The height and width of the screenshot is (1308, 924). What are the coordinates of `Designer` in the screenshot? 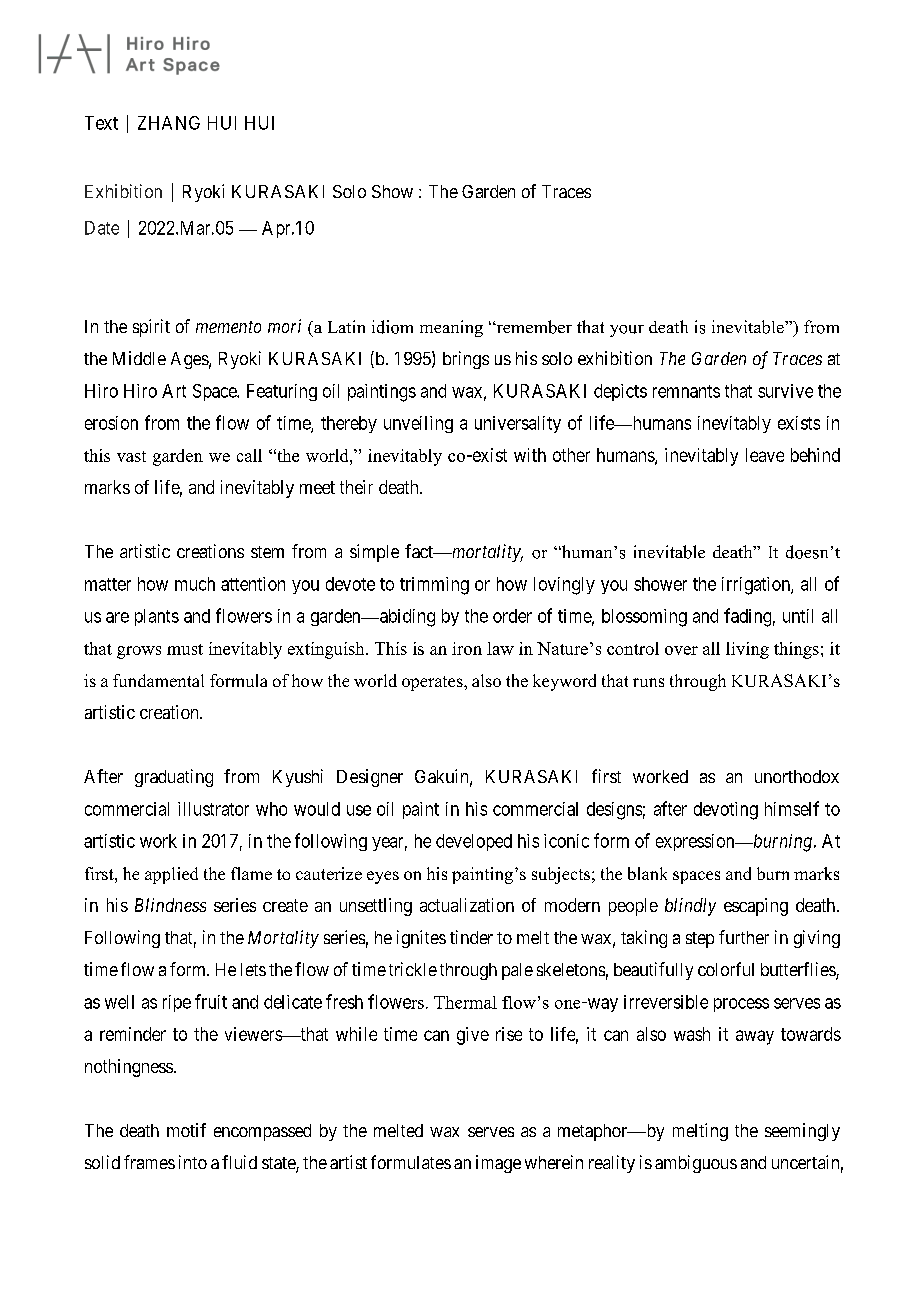 It's located at (370, 778).
